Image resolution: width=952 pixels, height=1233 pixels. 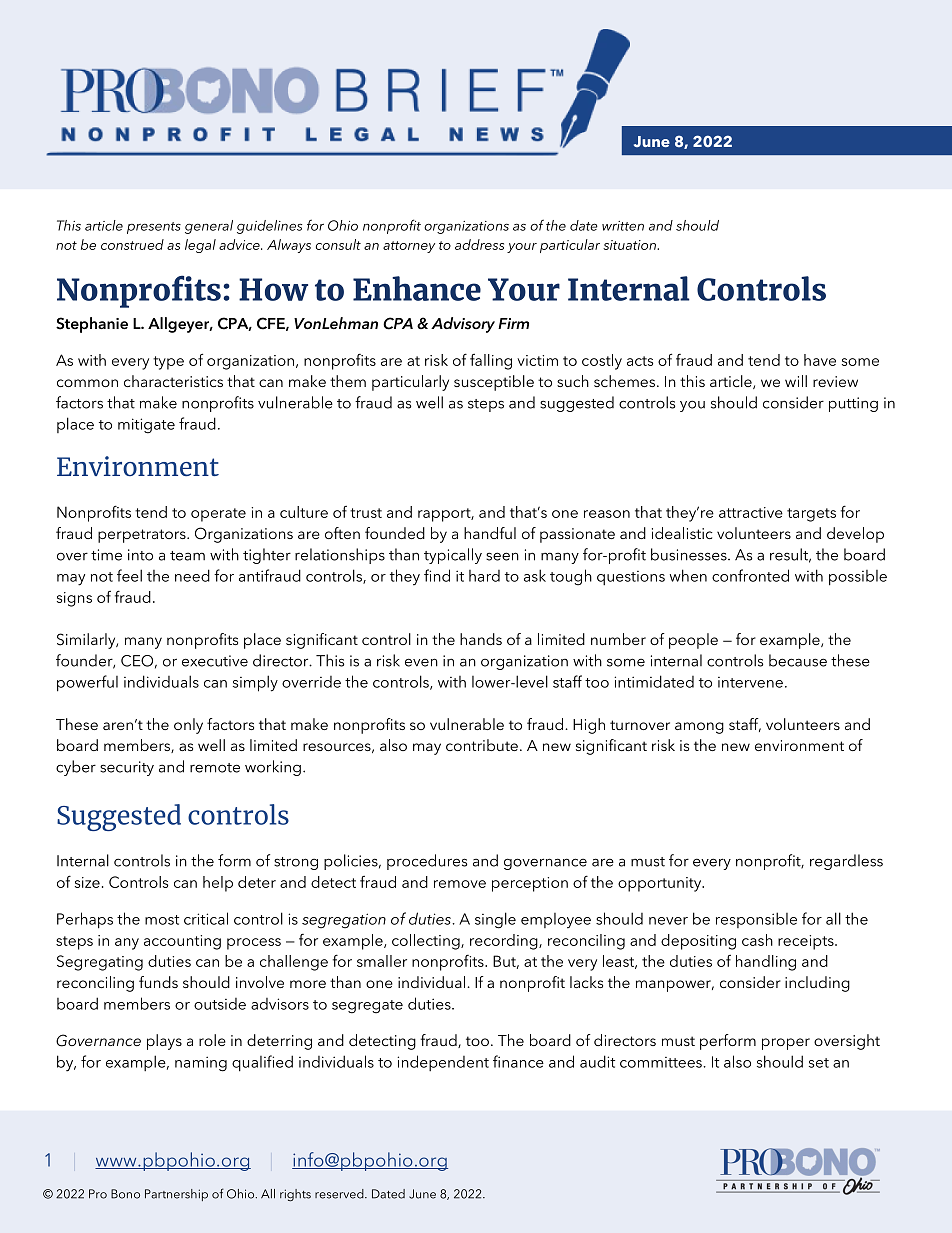 I want to click on remove, so click(x=460, y=884).
